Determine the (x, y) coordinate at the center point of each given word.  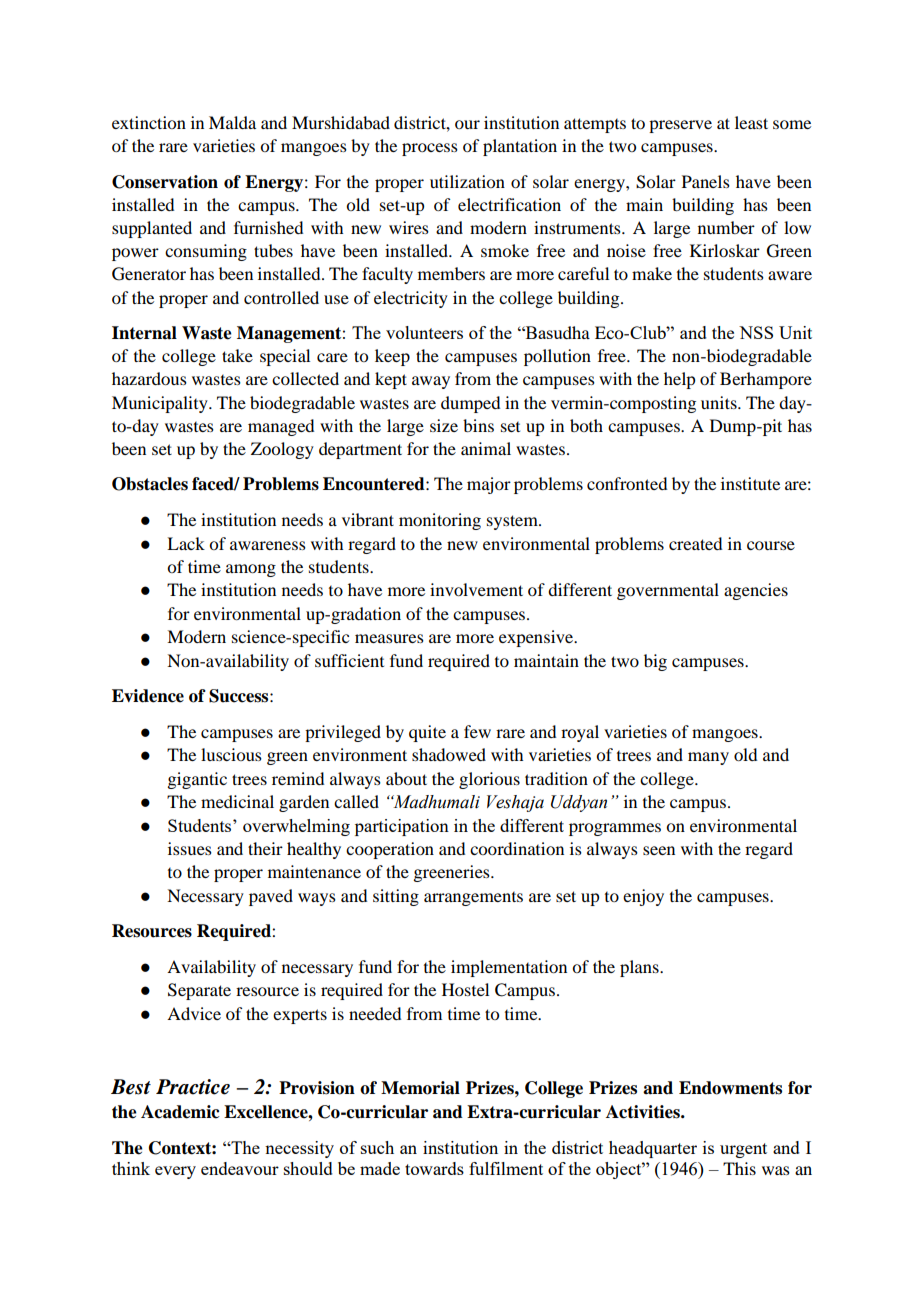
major (489, 485)
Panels (706, 181)
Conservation (165, 182)
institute (750, 483)
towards (434, 1168)
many (708, 758)
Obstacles (150, 484)
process (430, 149)
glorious (489, 780)
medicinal (237, 801)
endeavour (240, 1168)
